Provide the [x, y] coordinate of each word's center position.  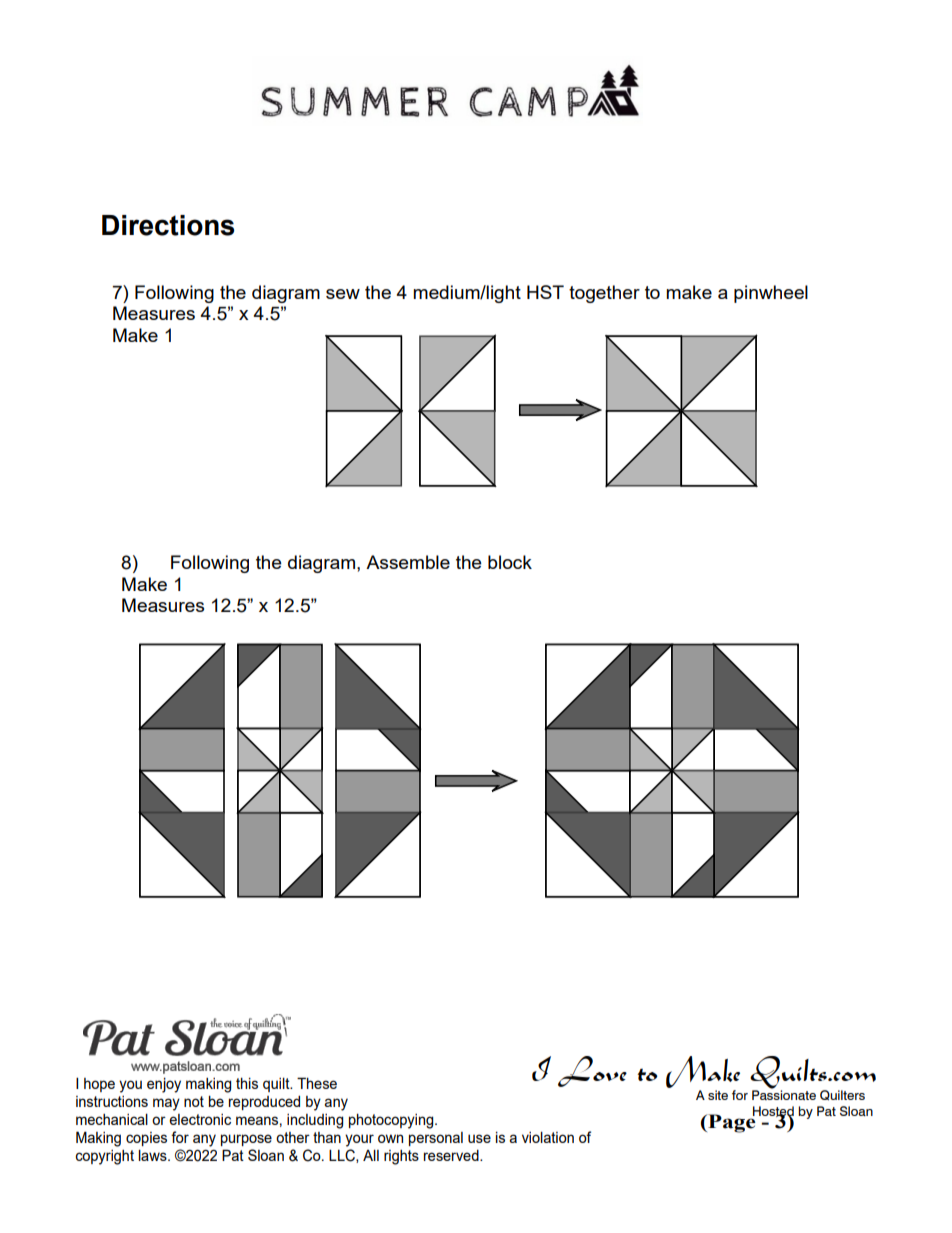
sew [343, 294]
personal [436, 1139]
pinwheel [771, 294]
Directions [168, 225]
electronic [200, 1119]
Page [731, 1123]
